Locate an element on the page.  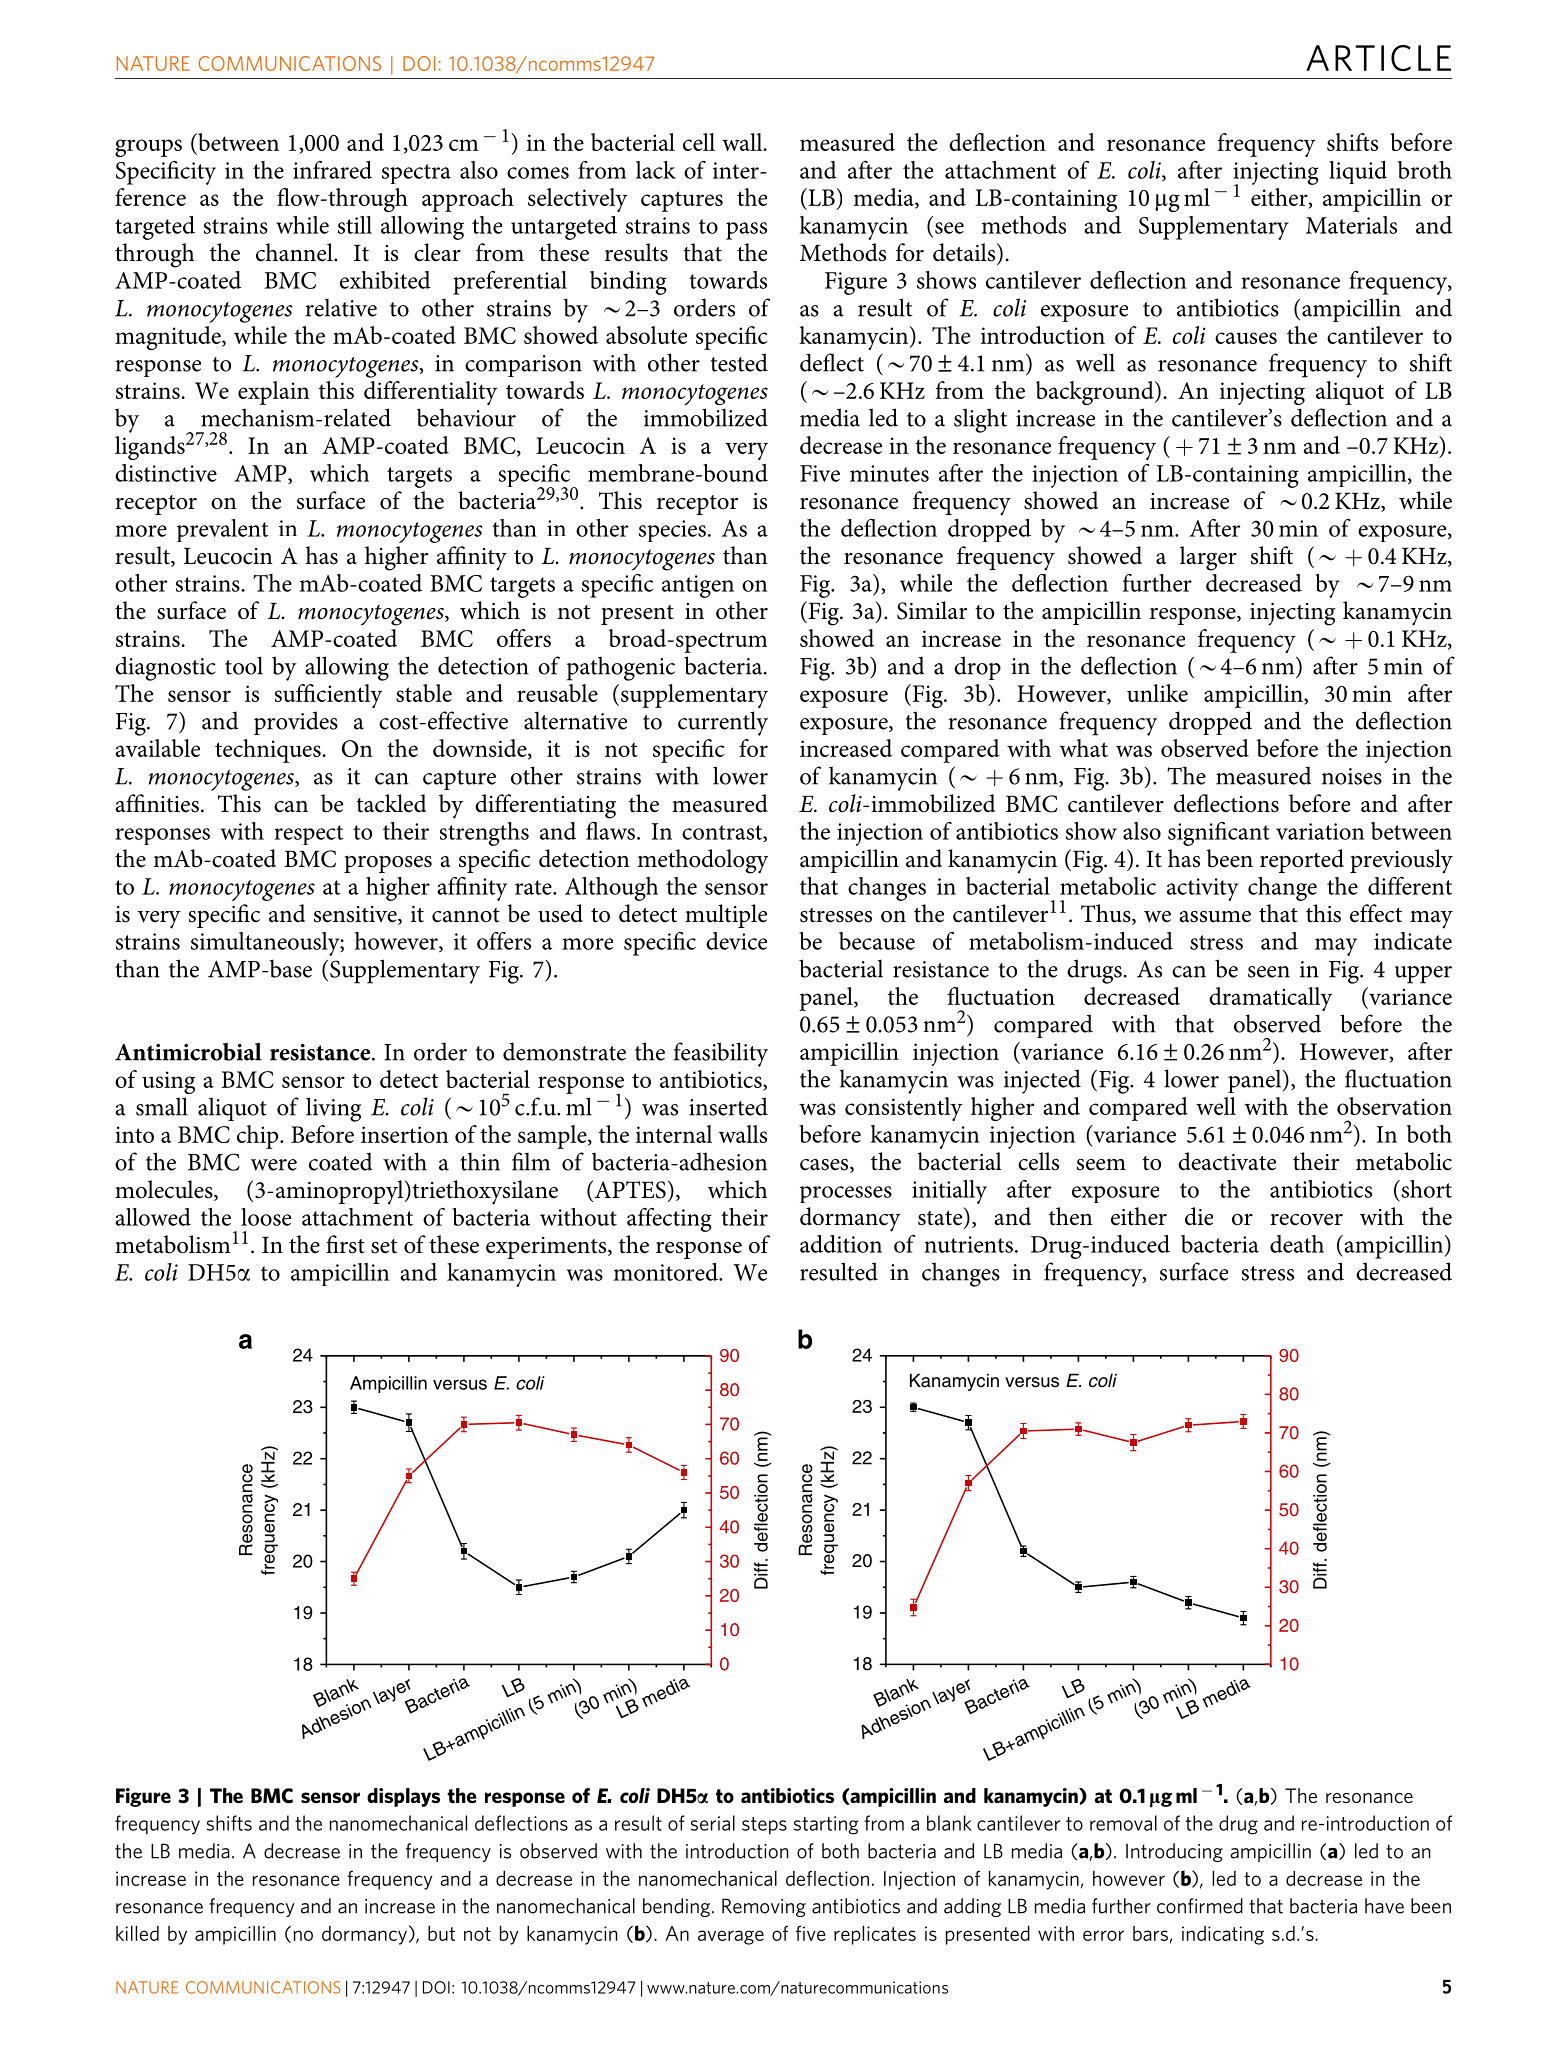
infrared is located at coordinates (332, 170).
